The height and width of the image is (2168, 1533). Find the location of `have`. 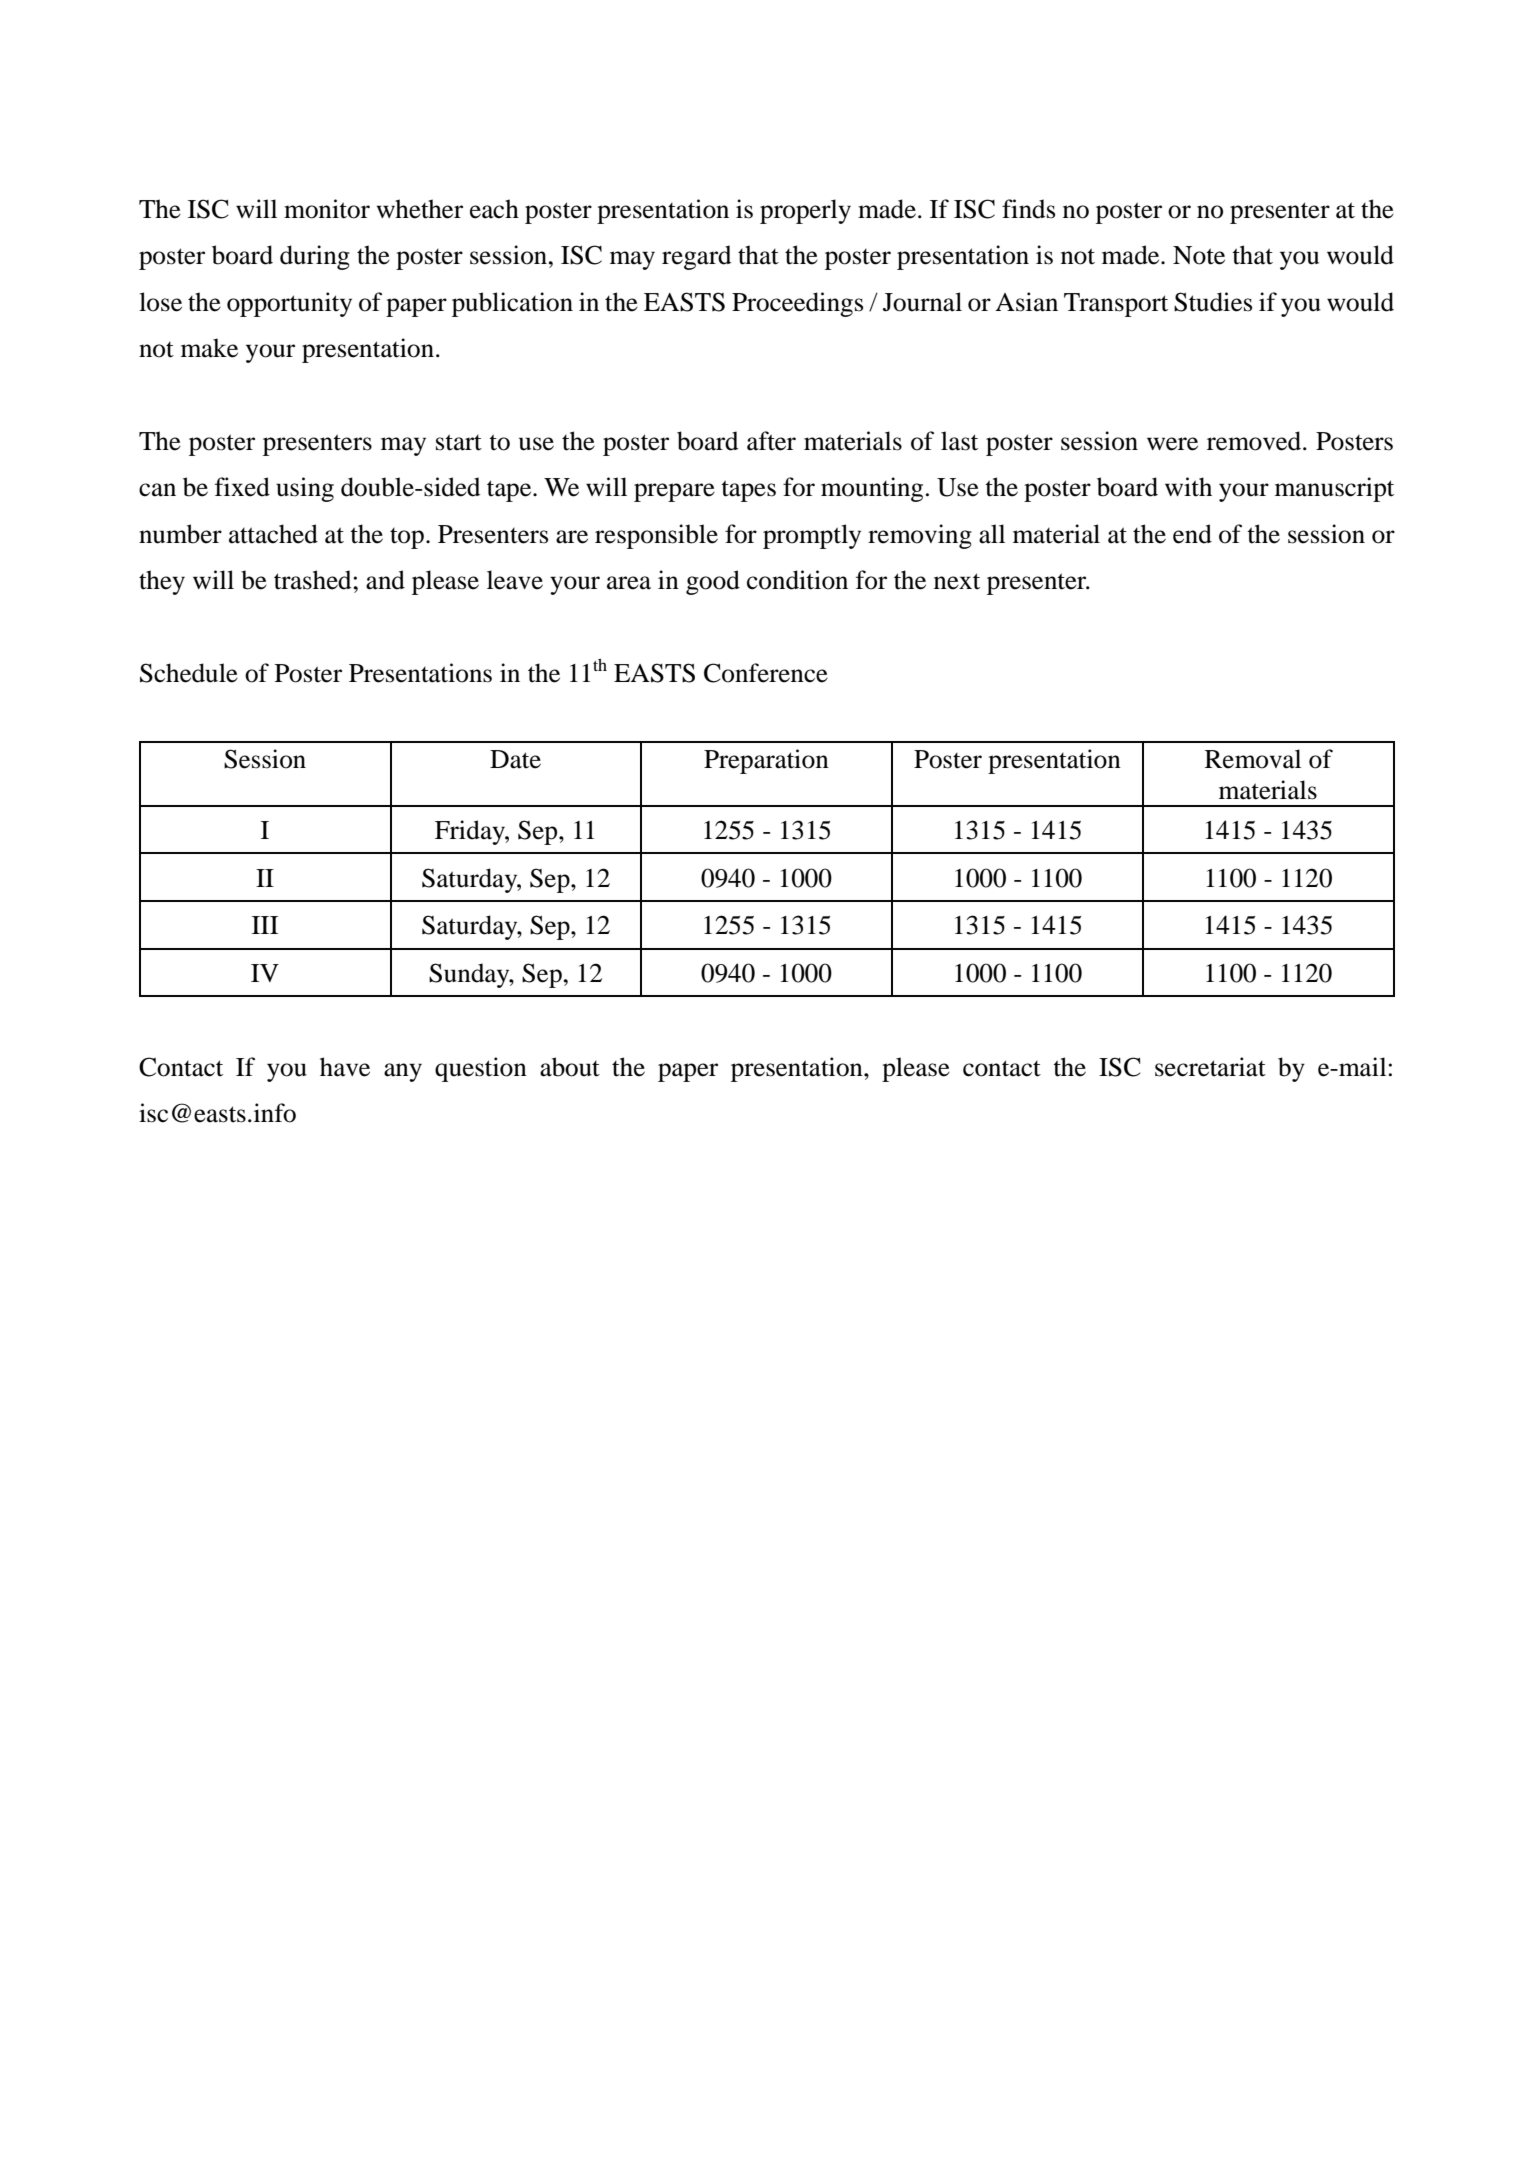

have is located at coordinates (345, 1067).
